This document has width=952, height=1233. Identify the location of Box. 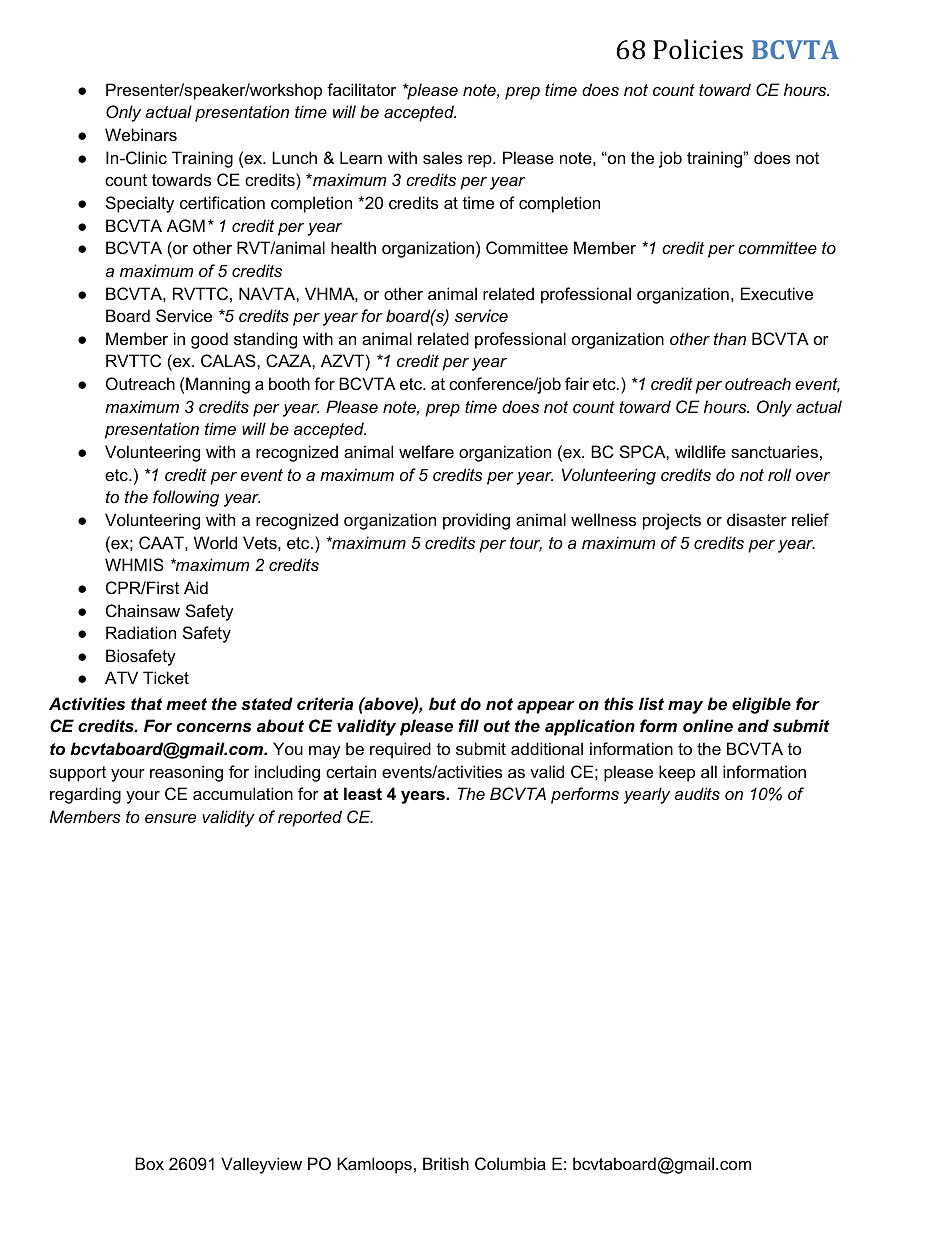
(149, 1163).
